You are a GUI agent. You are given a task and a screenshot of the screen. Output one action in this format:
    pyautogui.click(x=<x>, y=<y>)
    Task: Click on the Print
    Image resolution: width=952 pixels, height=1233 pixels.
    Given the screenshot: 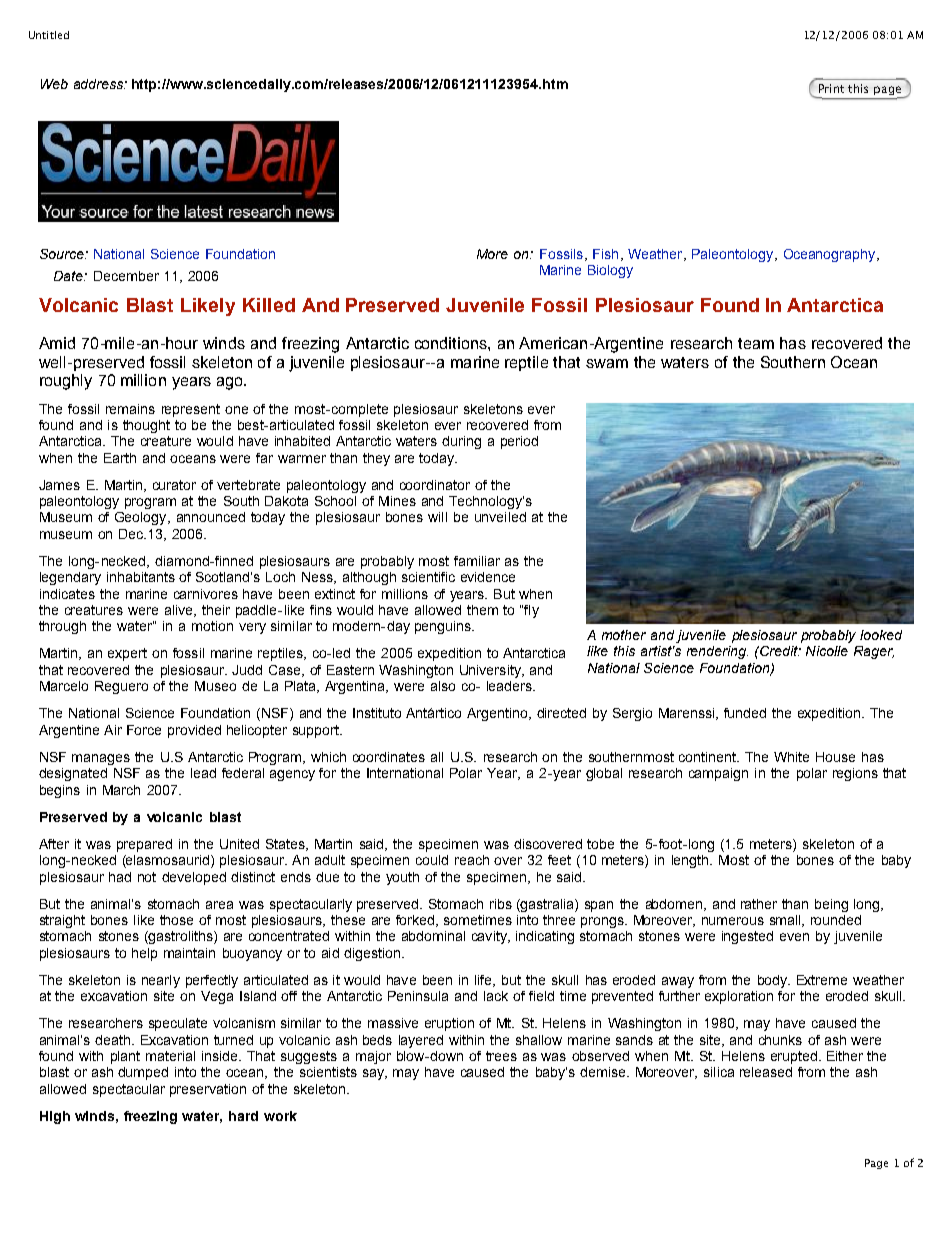 What is the action you would take?
    pyautogui.click(x=831, y=88)
